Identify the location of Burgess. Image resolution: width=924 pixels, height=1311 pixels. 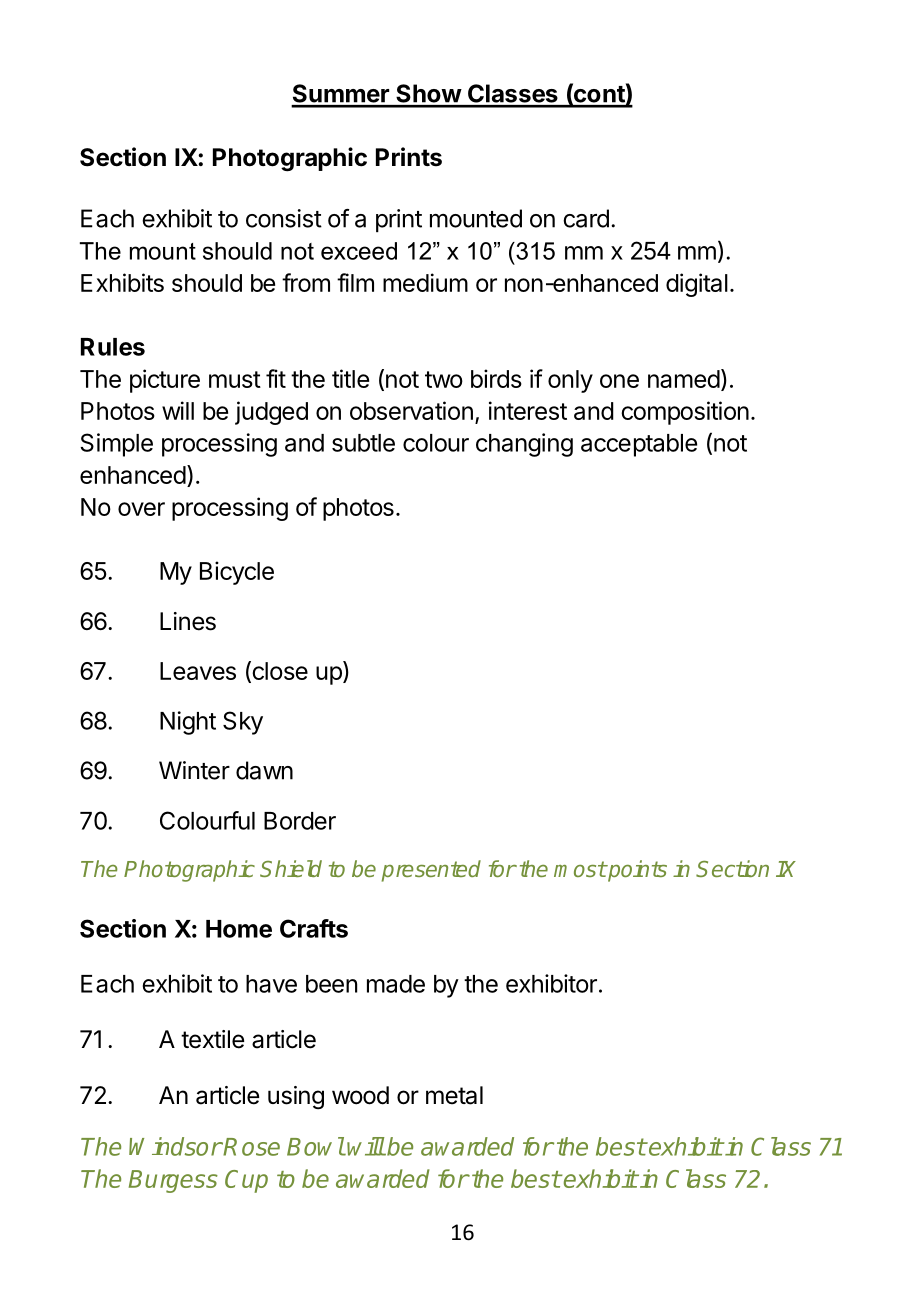
(173, 1181).
